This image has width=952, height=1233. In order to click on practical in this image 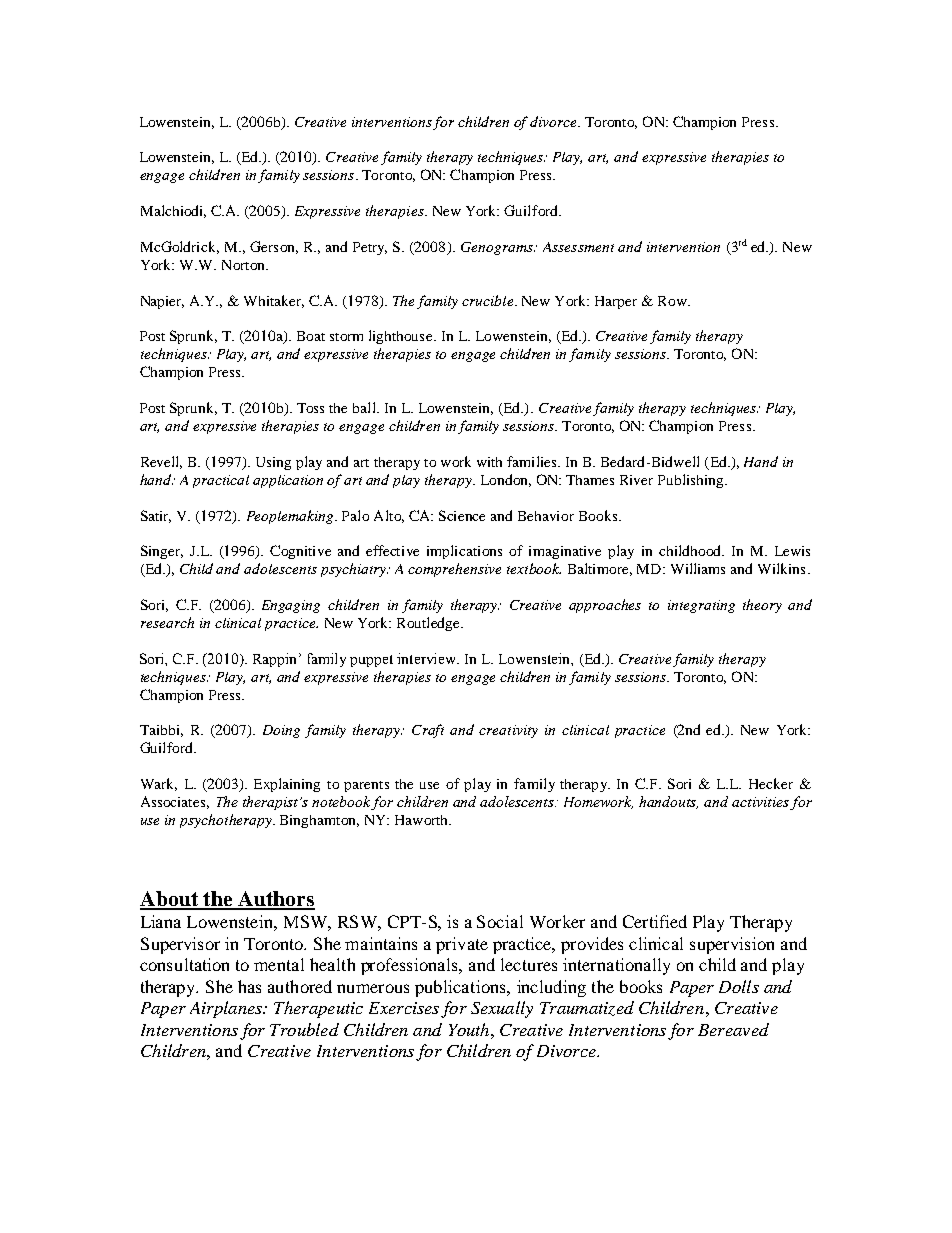, I will do `click(221, 481)`.
